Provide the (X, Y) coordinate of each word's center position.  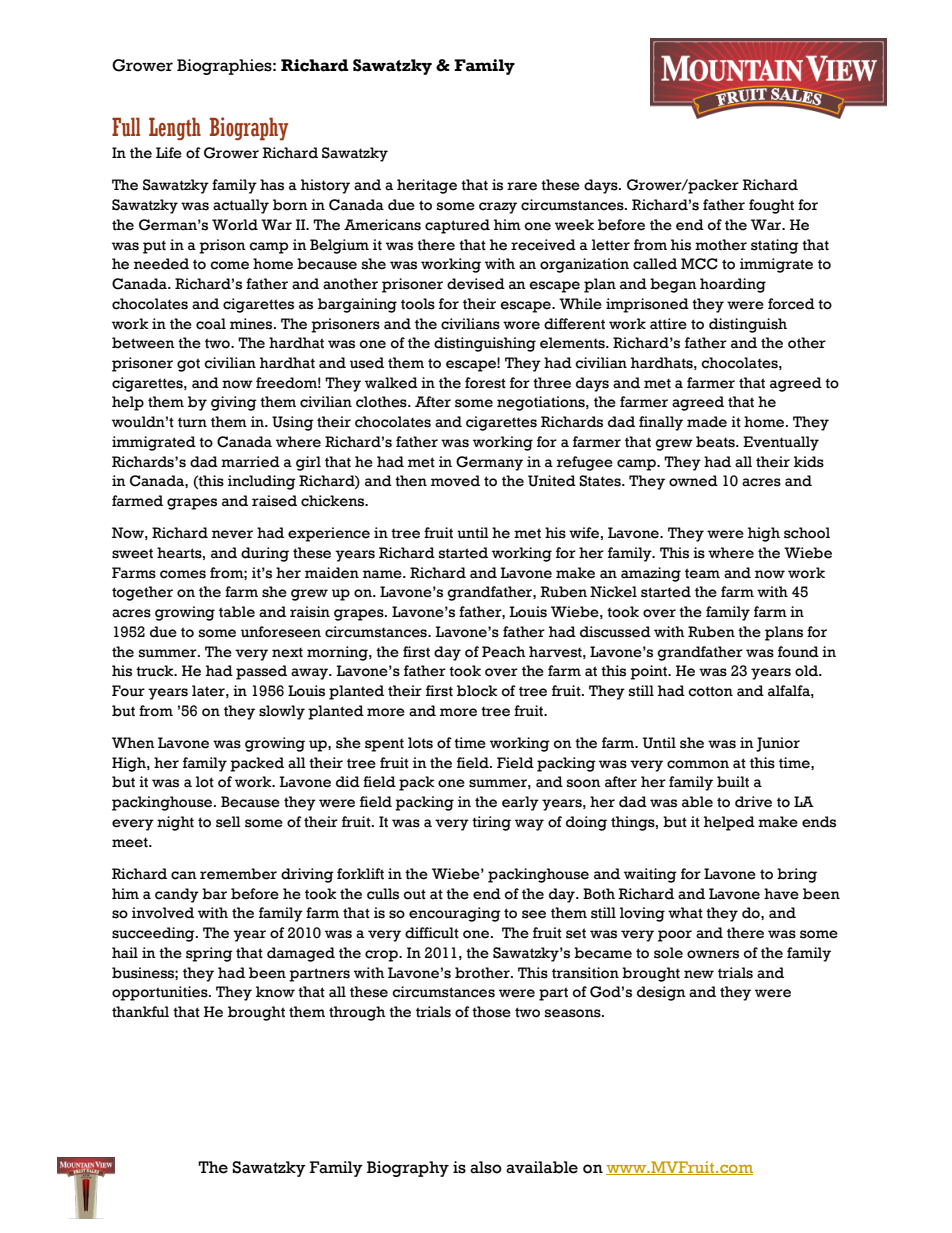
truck (156, 671)
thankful (140, 1012)
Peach (504, 652)
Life (169, 153)
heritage (427, 186)
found (798, 652)
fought (771, 206)
